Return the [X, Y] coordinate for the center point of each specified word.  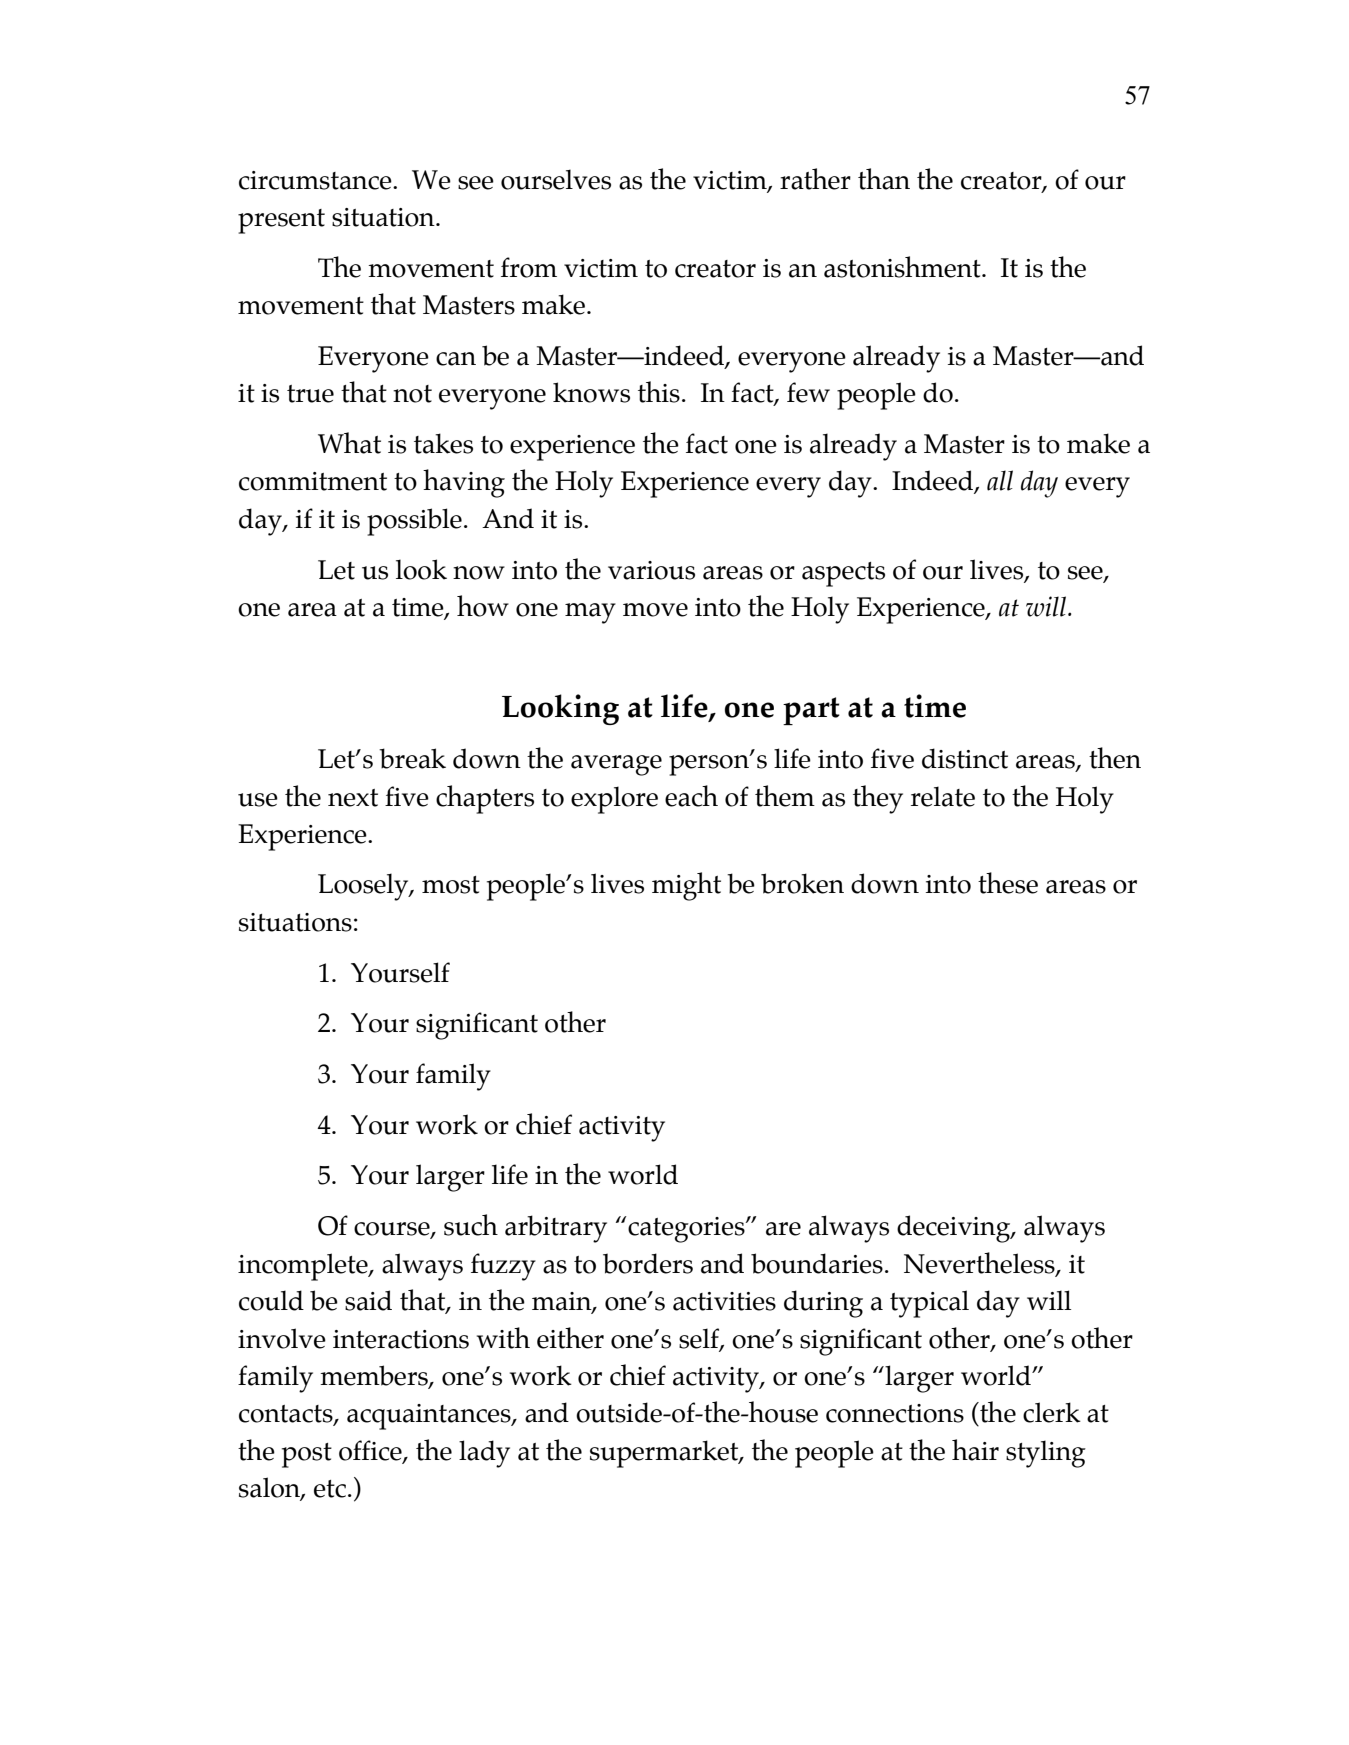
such [471, 1225]
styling [1046, 1454]
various [651, 570]
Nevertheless [980, 1263]
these [1008, 883]
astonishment [903, 267]
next [353, 798]
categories [686, 1229]
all [1000, 480]
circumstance [316, 180]
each [691, 796]
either [570, 1338]
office [371, 1451]
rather [815, 179]
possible [414, 522]
